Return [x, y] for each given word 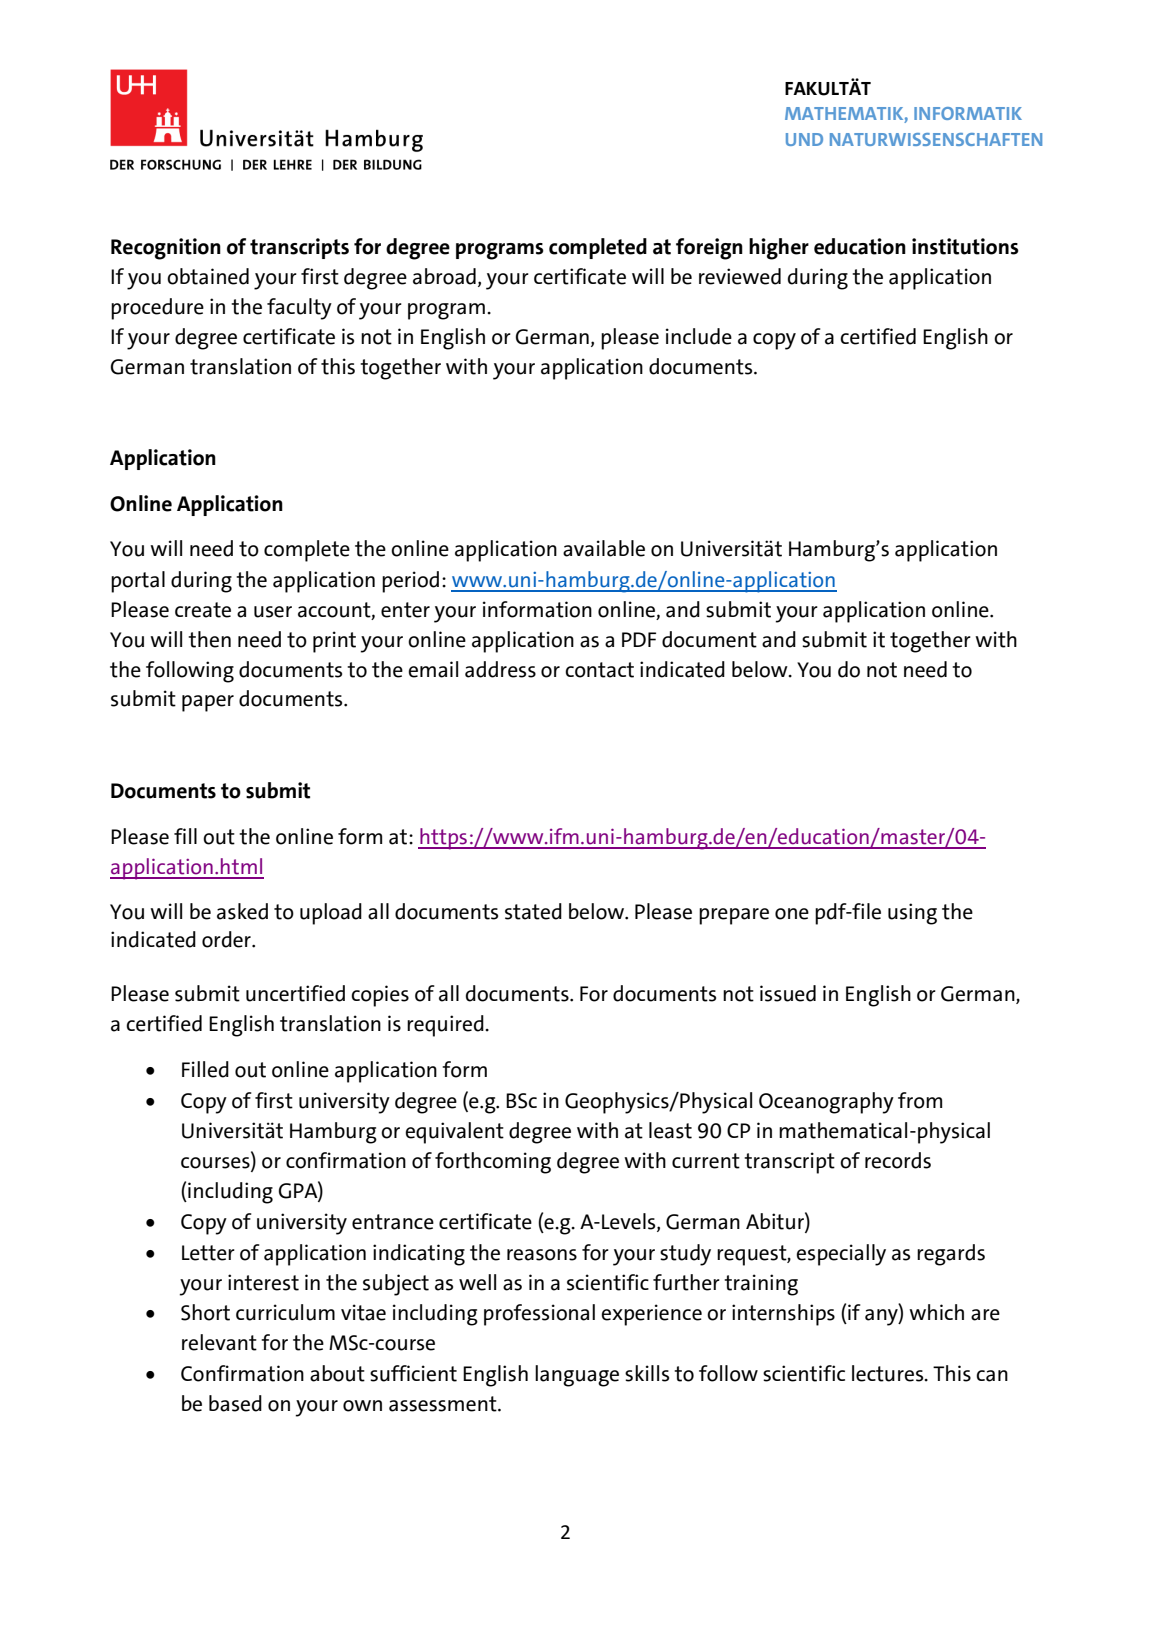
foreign [709, 249]
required [446, 1026]
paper [208, 703]
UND [804, 139]
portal [138, 582]
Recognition [166, 249]
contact [599, 670]
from [920, 1100]
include [699, 336]
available [604, 548]
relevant [219, 1342]
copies [380, 996]
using [912, 914]
